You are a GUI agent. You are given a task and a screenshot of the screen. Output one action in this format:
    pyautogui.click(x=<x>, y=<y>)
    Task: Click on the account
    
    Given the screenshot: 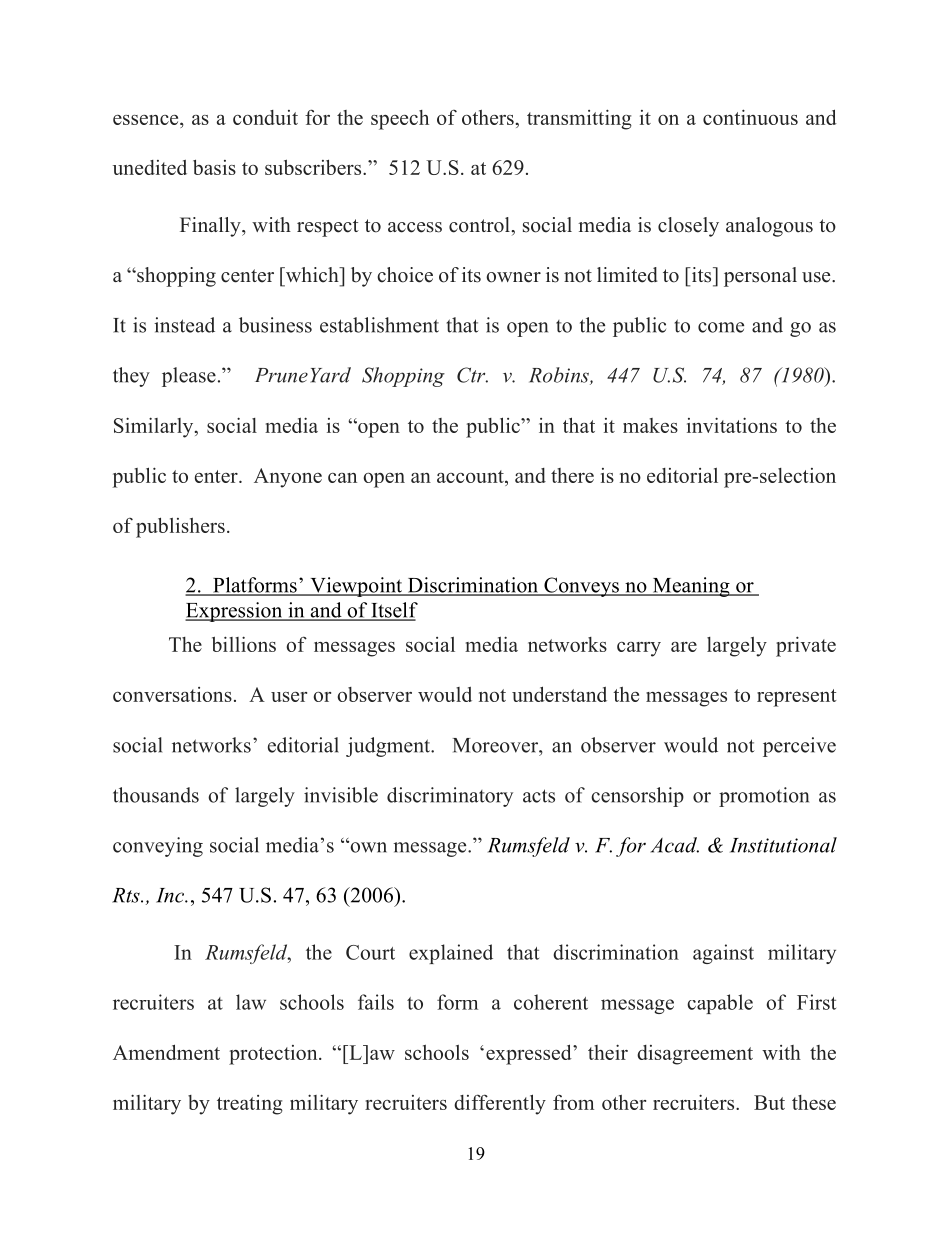 What is the action you would take?
    pyautogui.click(x=471, y=476)
